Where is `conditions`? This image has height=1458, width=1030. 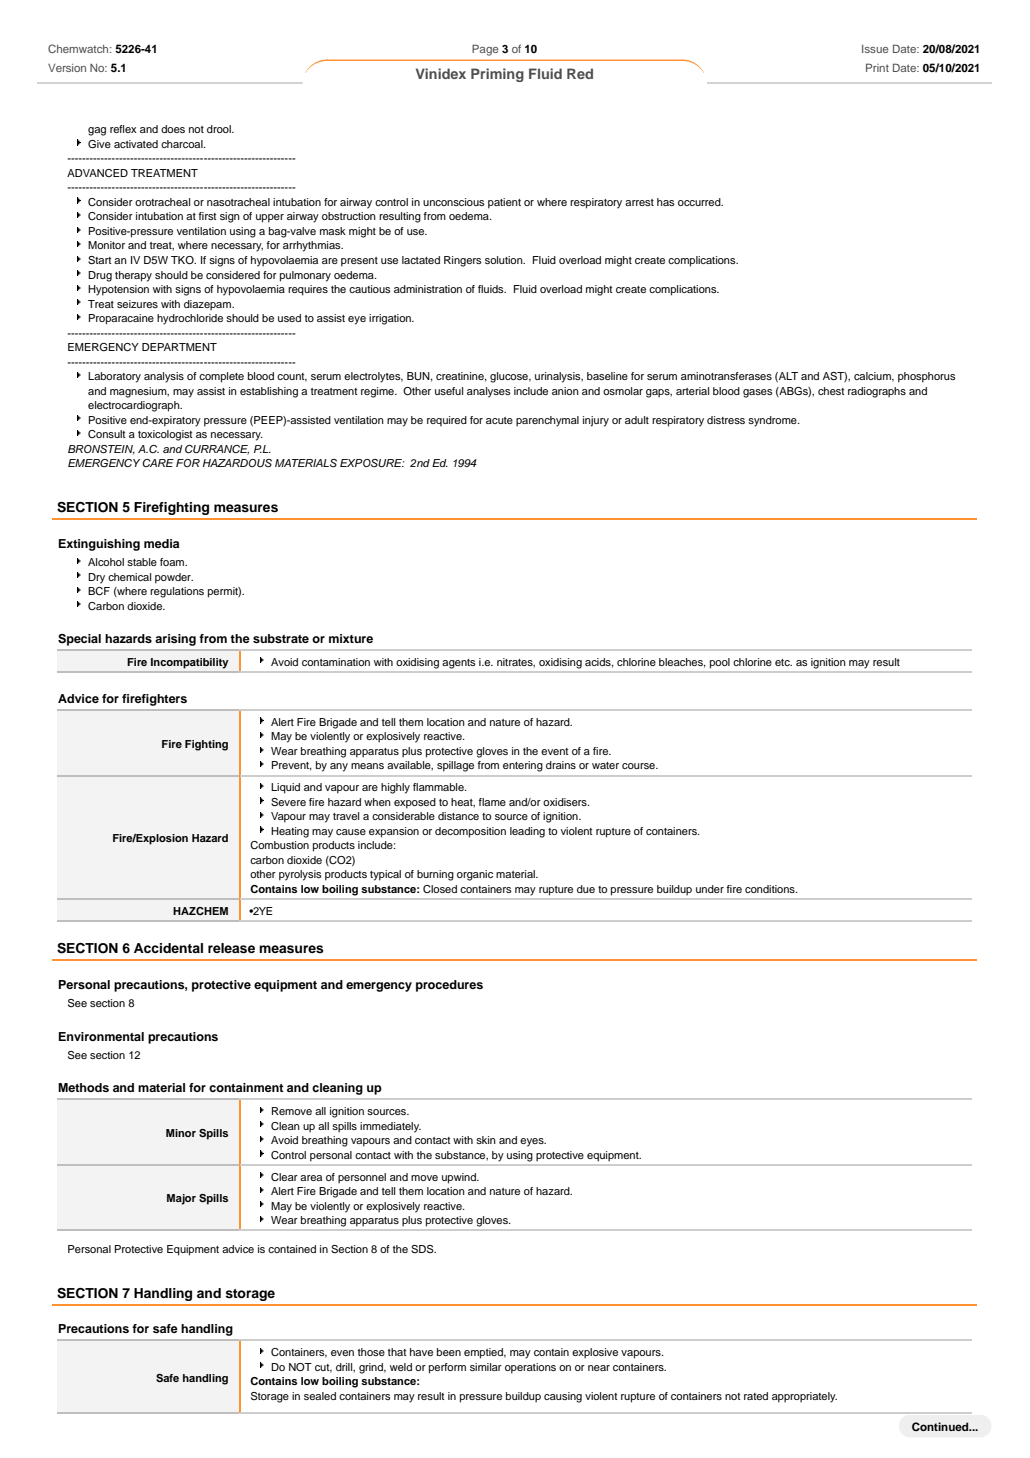 conditions is located at coordinates (771, 889).
